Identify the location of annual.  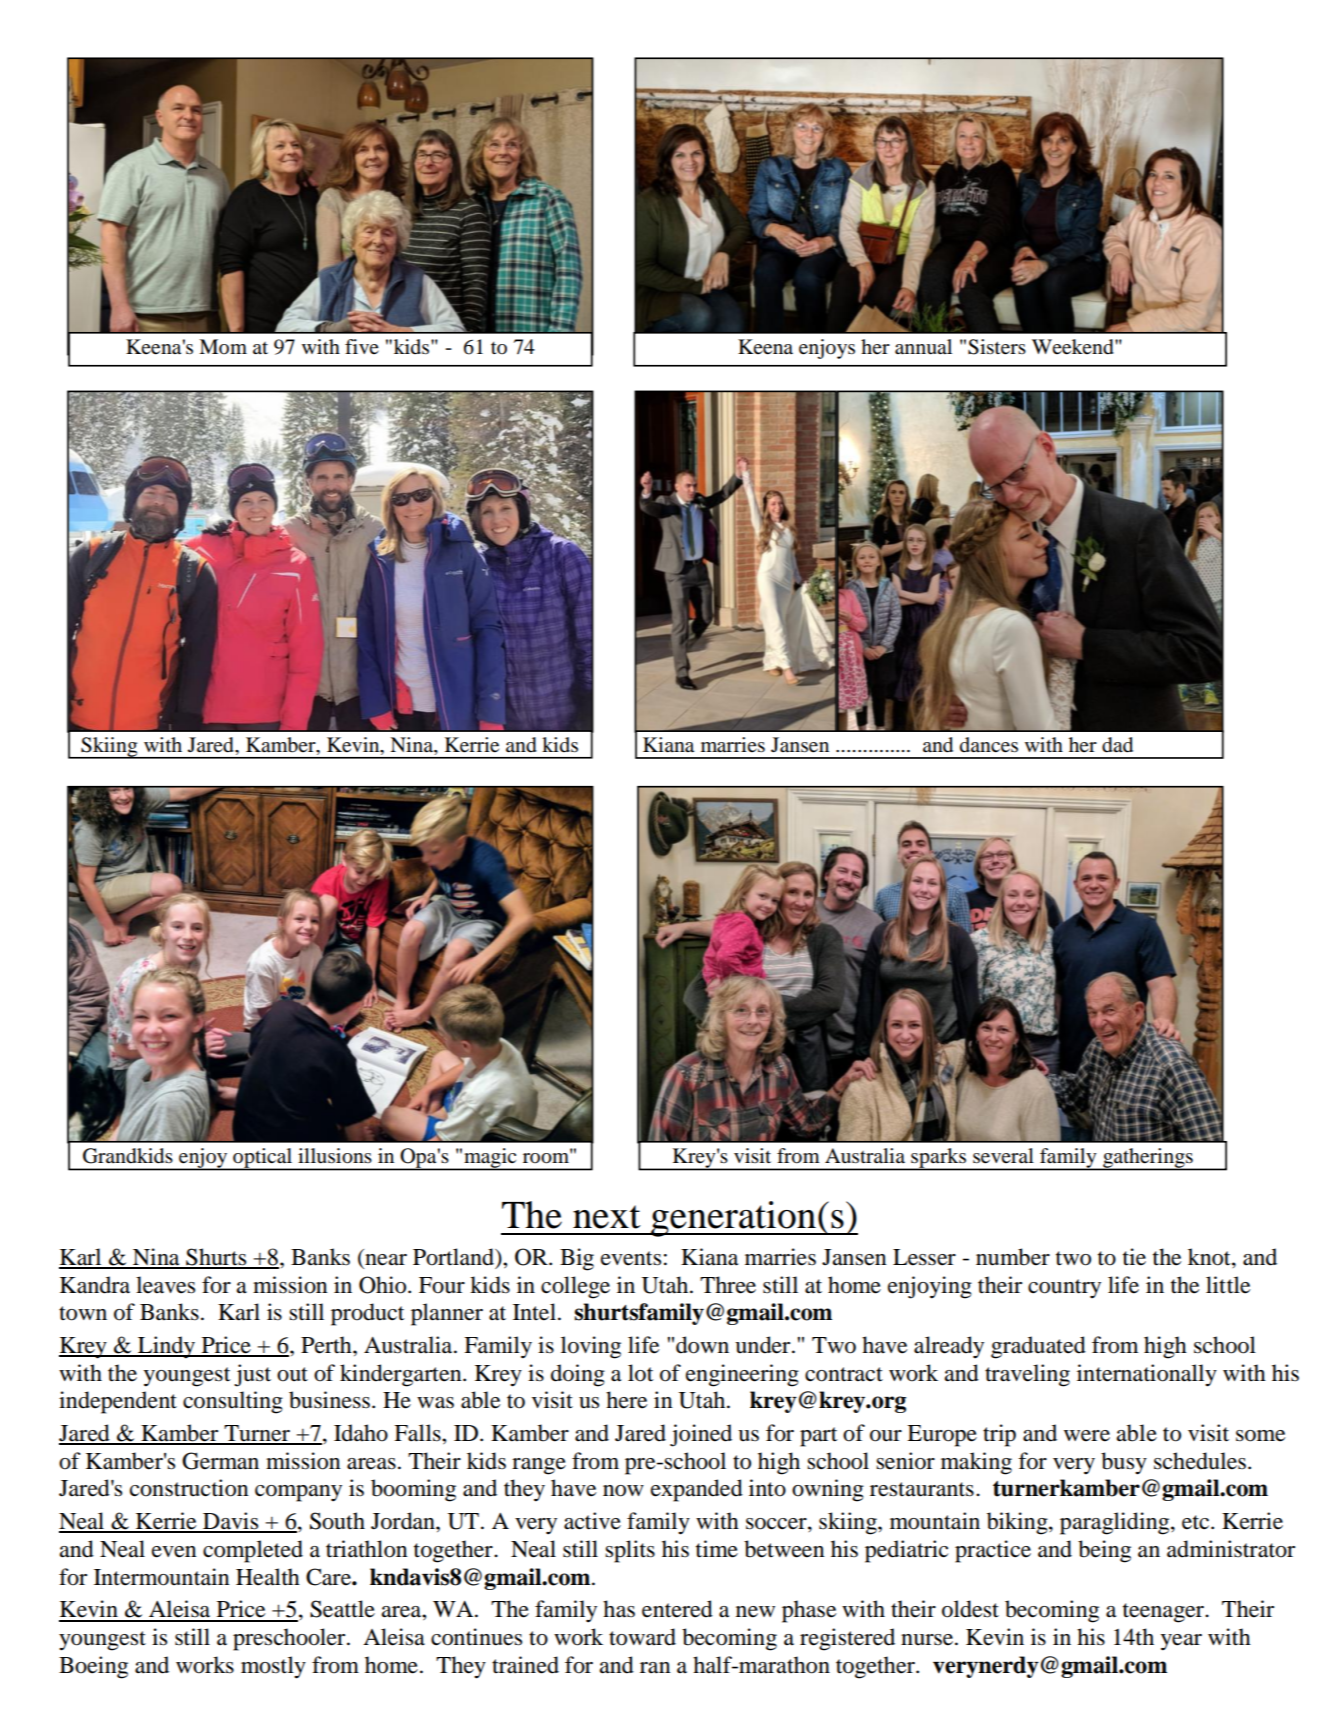
(923, 347).
